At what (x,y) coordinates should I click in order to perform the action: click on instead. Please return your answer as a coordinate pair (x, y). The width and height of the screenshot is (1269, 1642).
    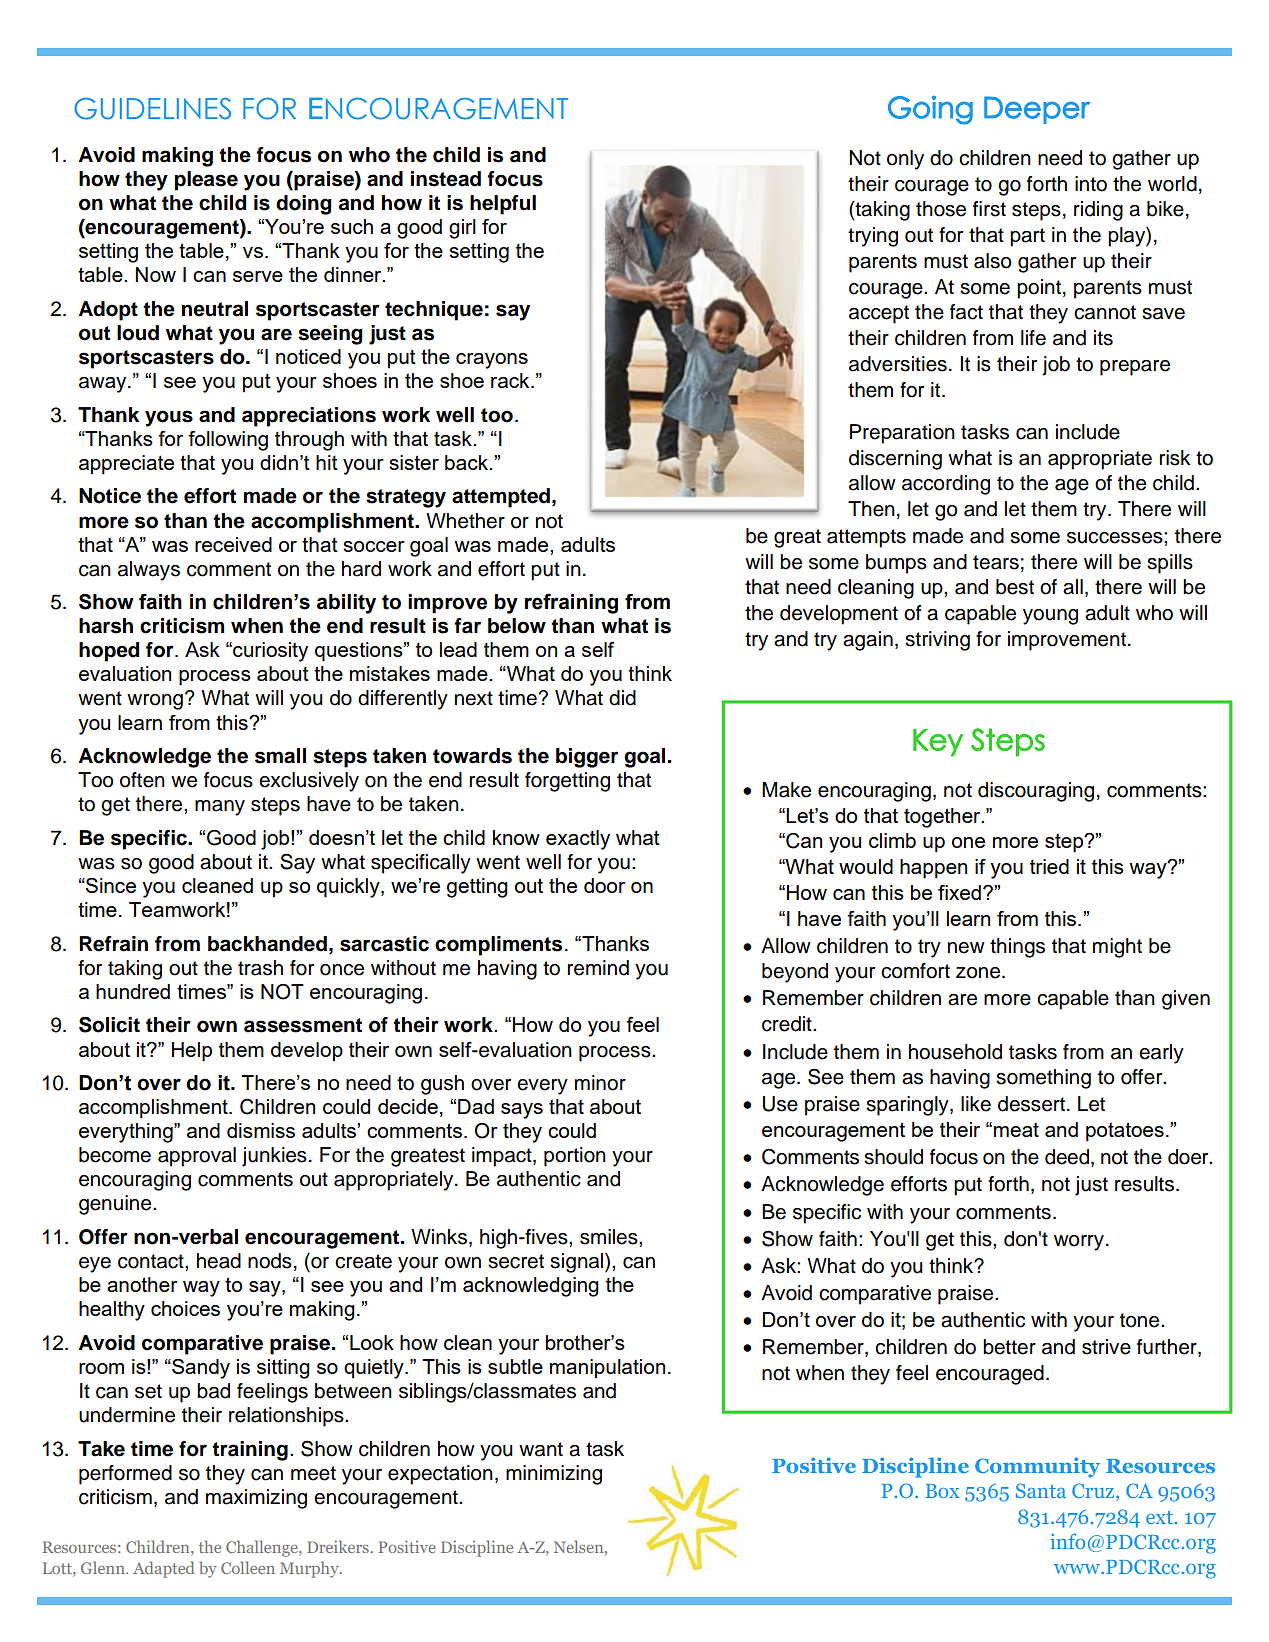
    Looking at the image, I should click on (446, 179).
